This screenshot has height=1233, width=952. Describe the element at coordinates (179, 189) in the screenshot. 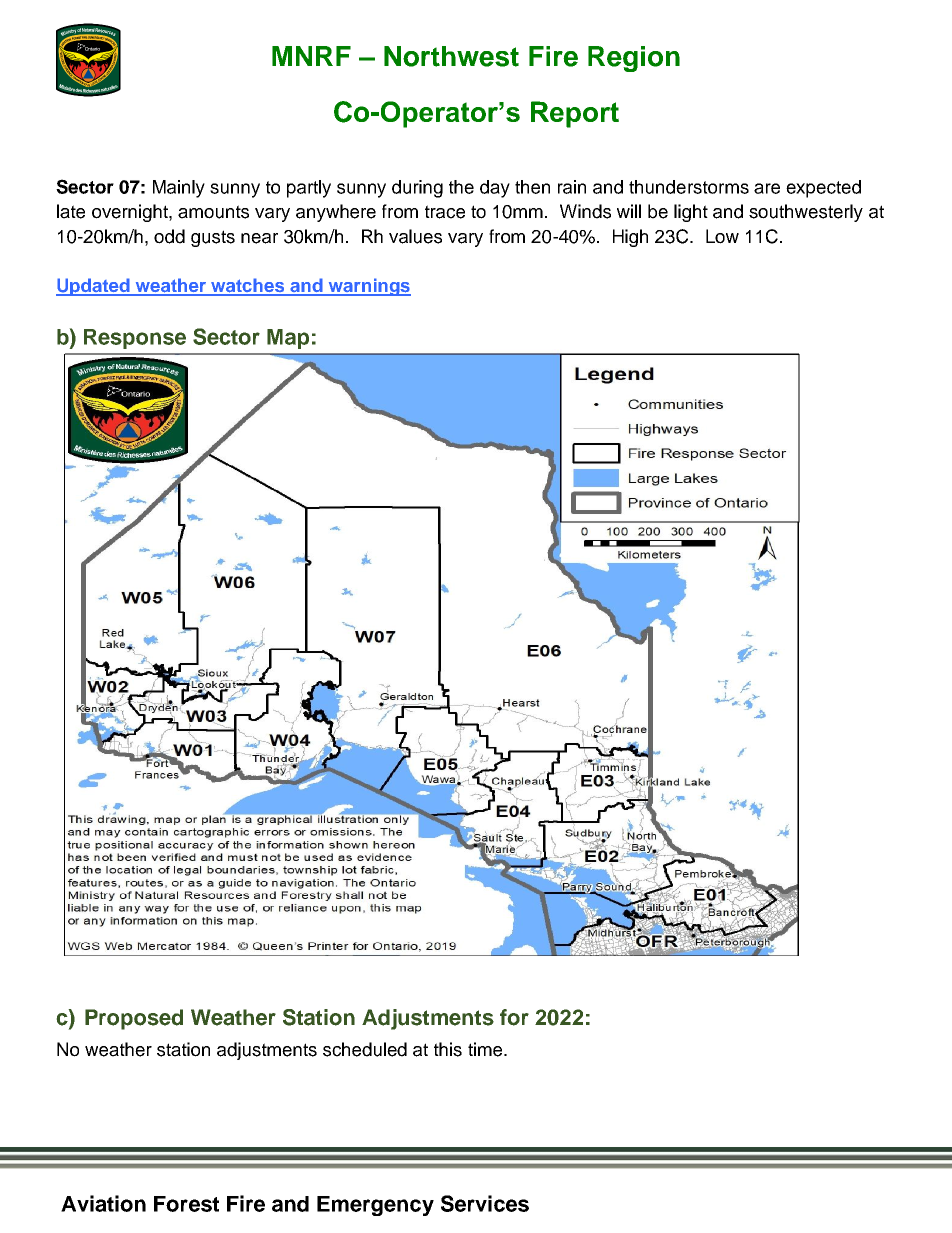

I see `Mainly` at that location.
